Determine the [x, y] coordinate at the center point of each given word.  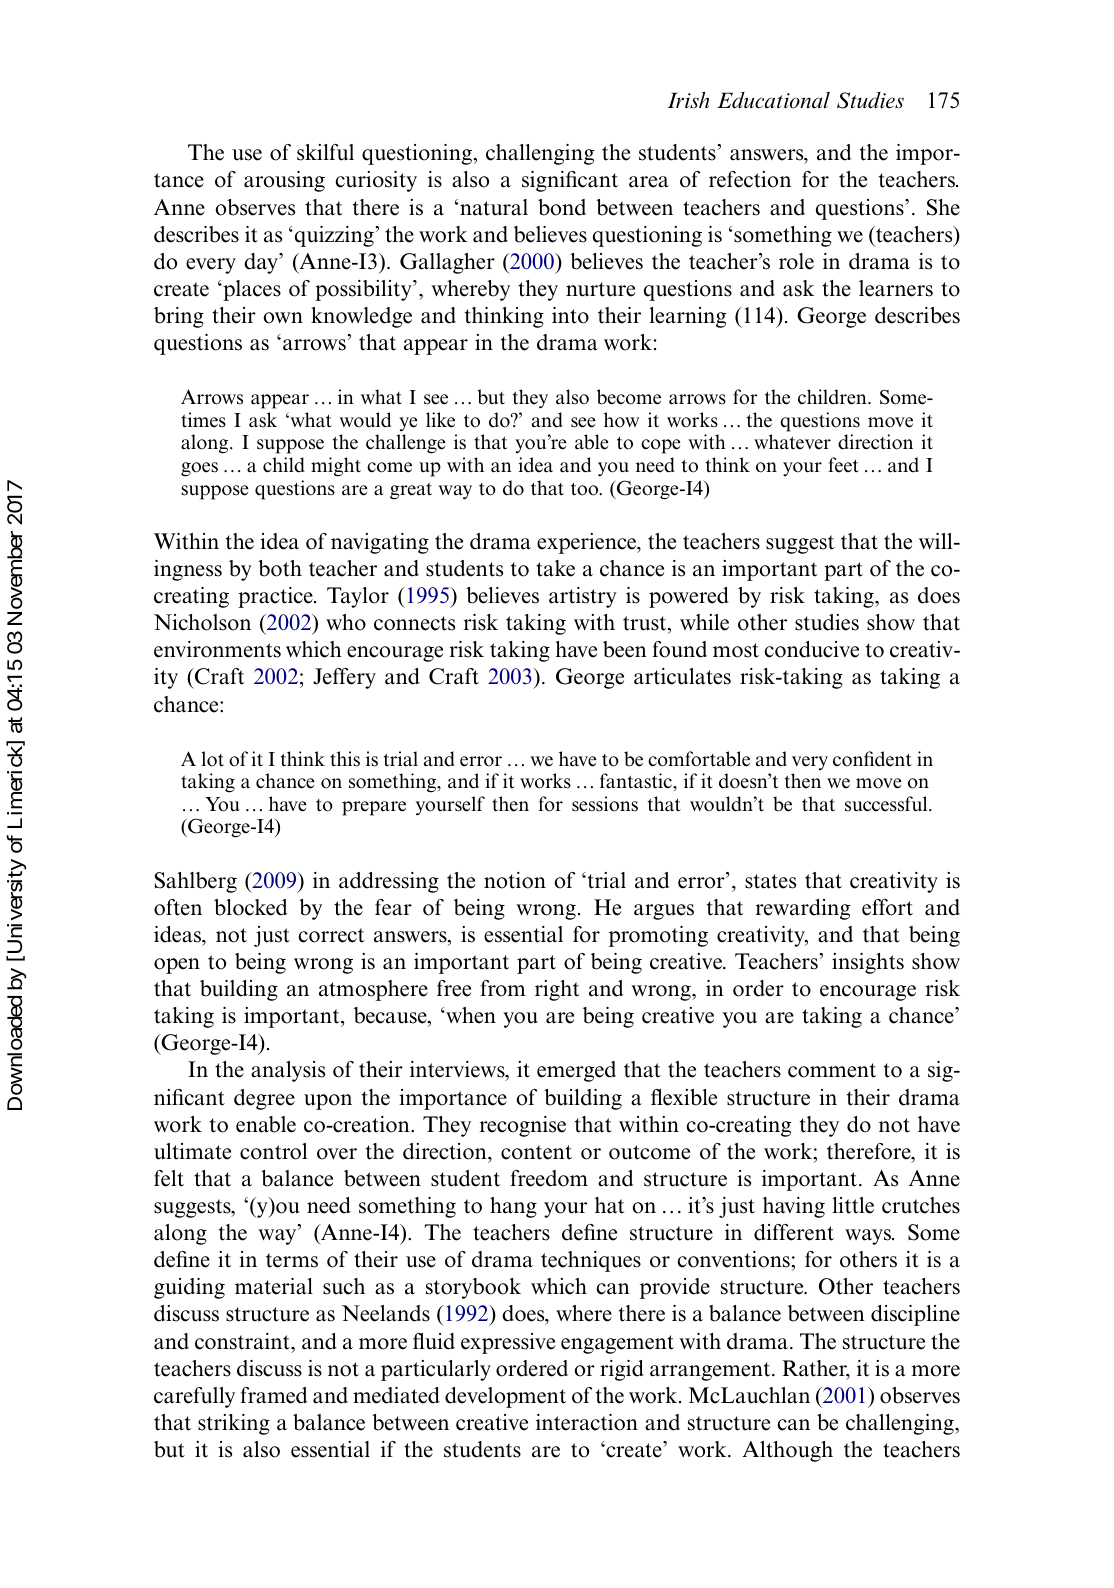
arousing [284, 181]
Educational [773, 100]
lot [212, 759]
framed [273, 1395]
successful [887, 804]
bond [562, 207]
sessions [605, 804]
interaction [587, 1422]
